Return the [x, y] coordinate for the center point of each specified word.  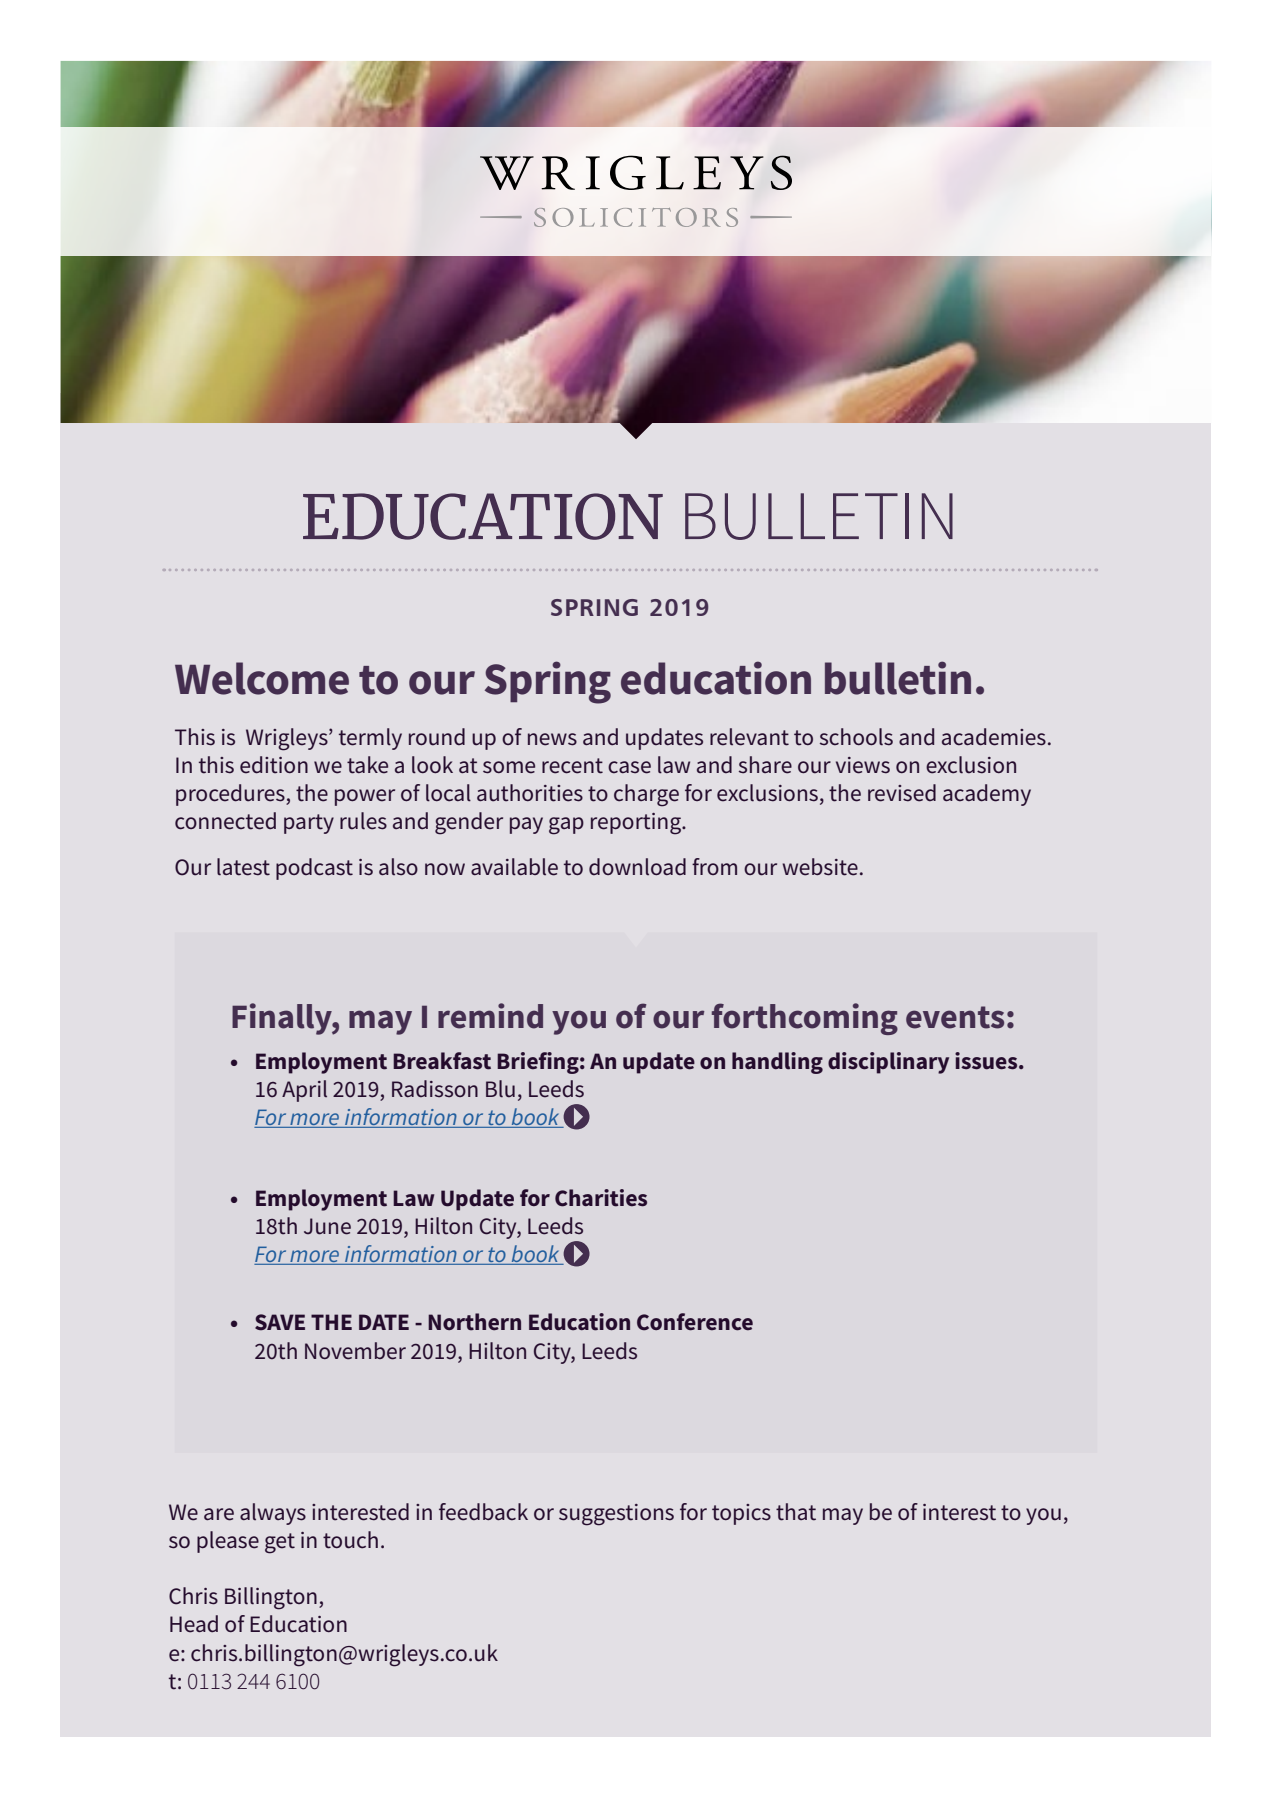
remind [490, 1016]
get [280, 1543]
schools [856, 737]
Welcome [262, 678]
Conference [695, 1322]
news [552, 739]
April [304, 1091]
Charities [601, 1198]
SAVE [280, 1322]
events [955, 1017]
